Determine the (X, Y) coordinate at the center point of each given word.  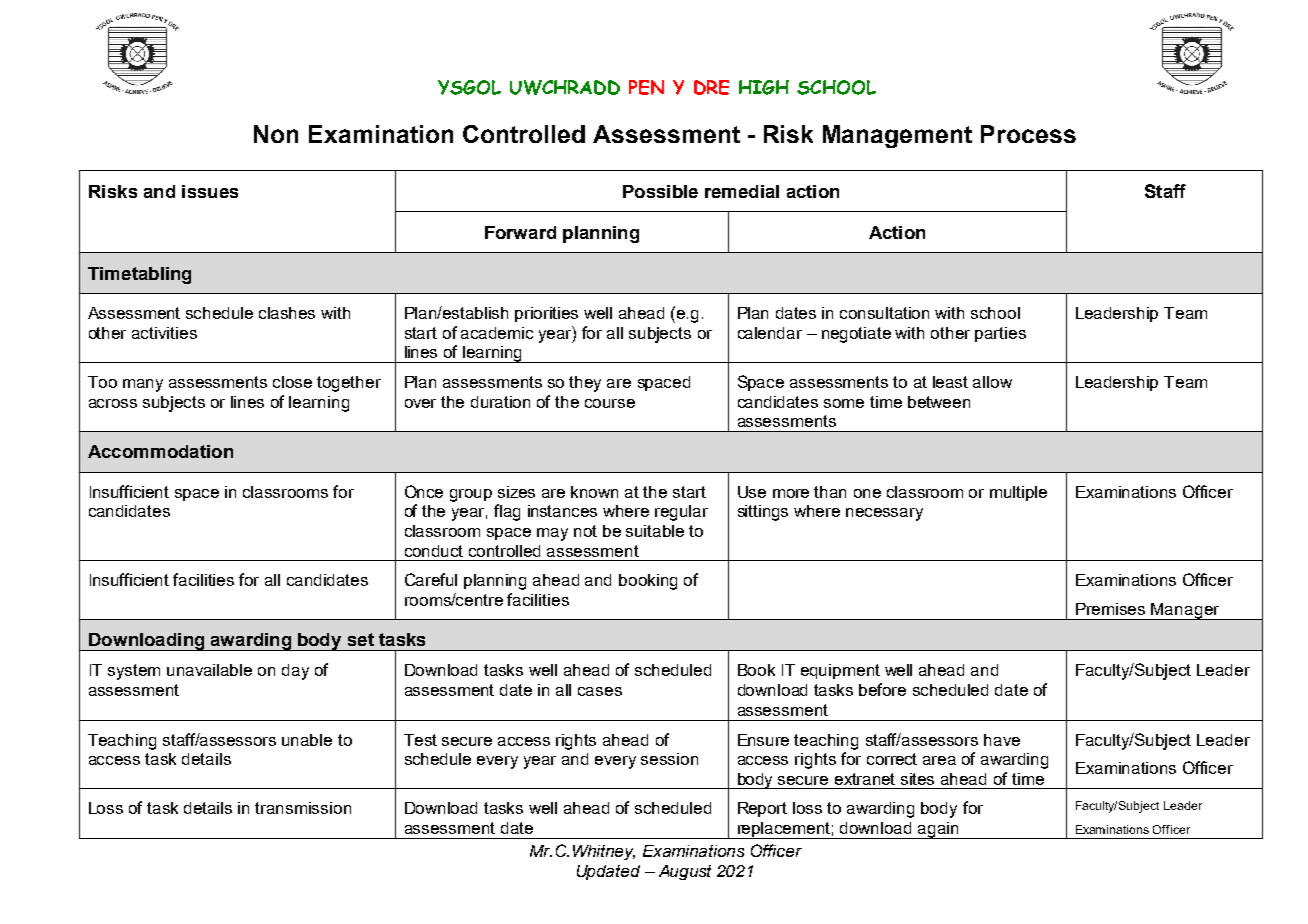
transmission (303, 808)
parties (1000, 334)
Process (1028, 134)
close (292, 382)
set (361, 639)
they (585, 384)
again (938, 830)
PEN (646, 87)
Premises (1110, 609)
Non (276, 134)
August (685, 872)
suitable (655, 531)
